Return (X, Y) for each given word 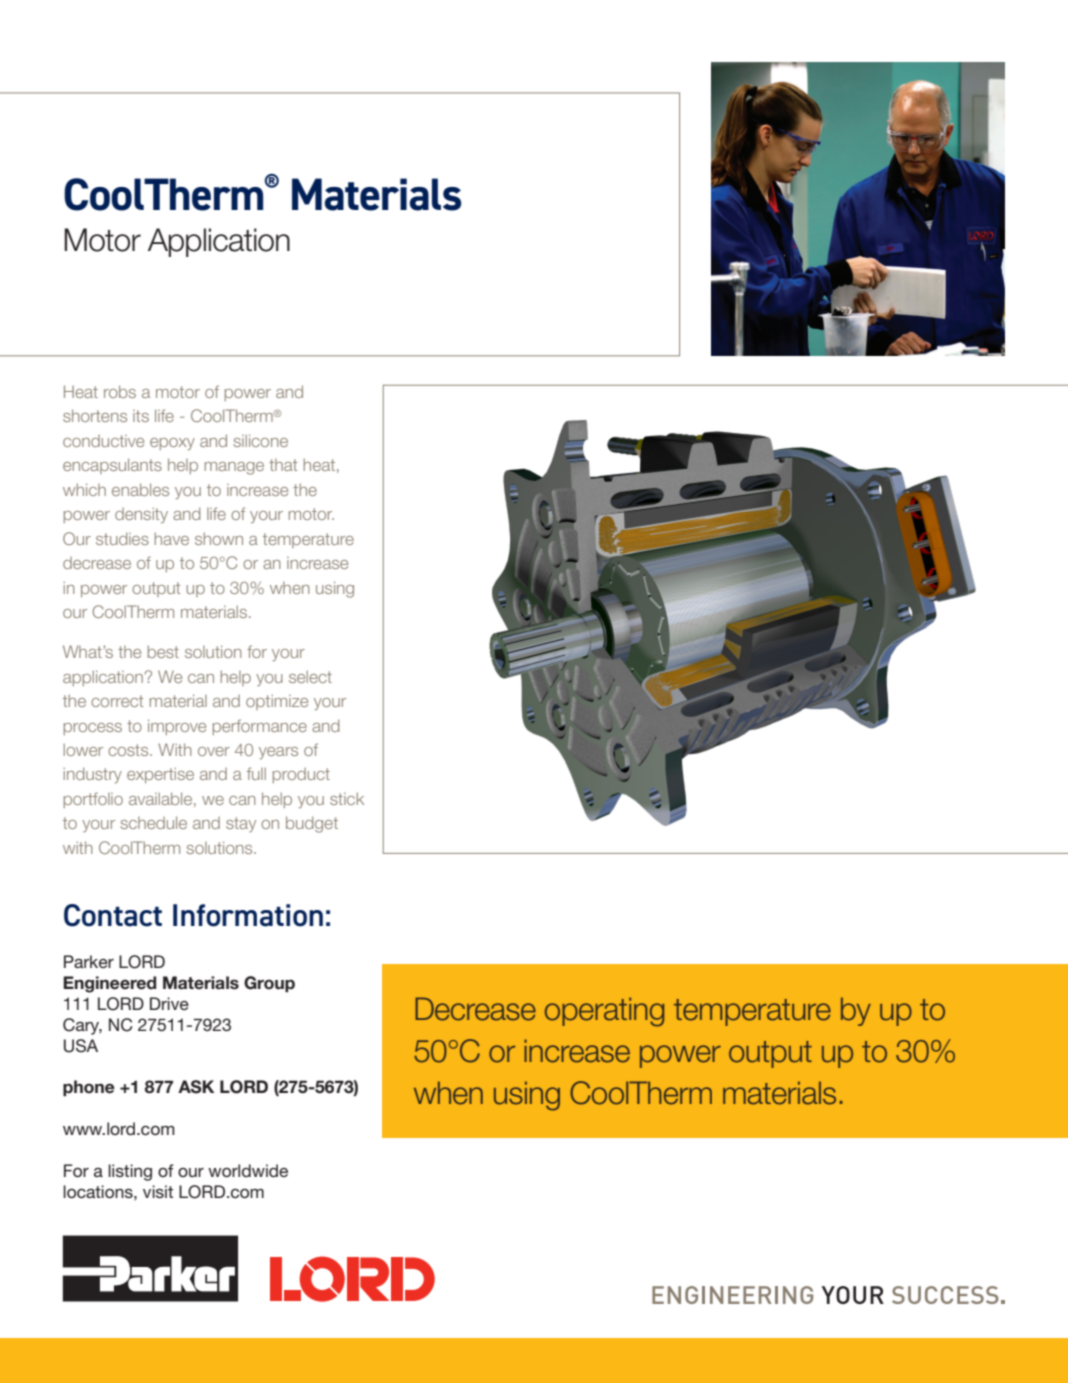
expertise (160, 775)
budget (312, 824)
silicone (260, 440)
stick (347, 798)
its (141, 416)
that (283, 465)
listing (130, 1172)
